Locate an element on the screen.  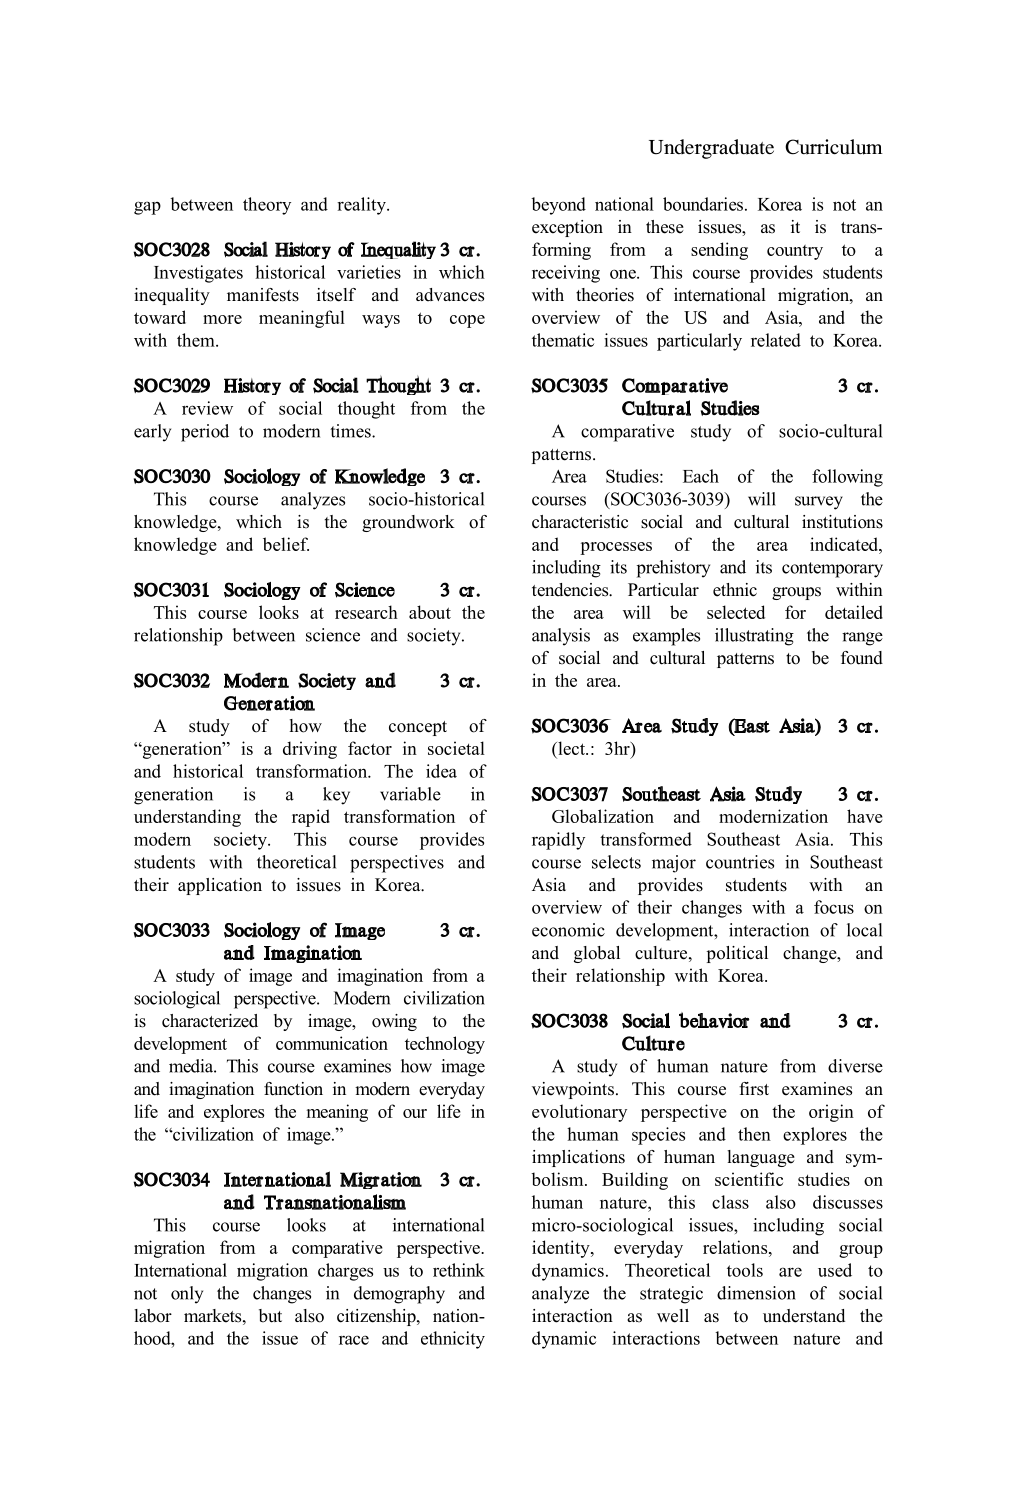
Curriculum is located at coordinates (834, 147).
